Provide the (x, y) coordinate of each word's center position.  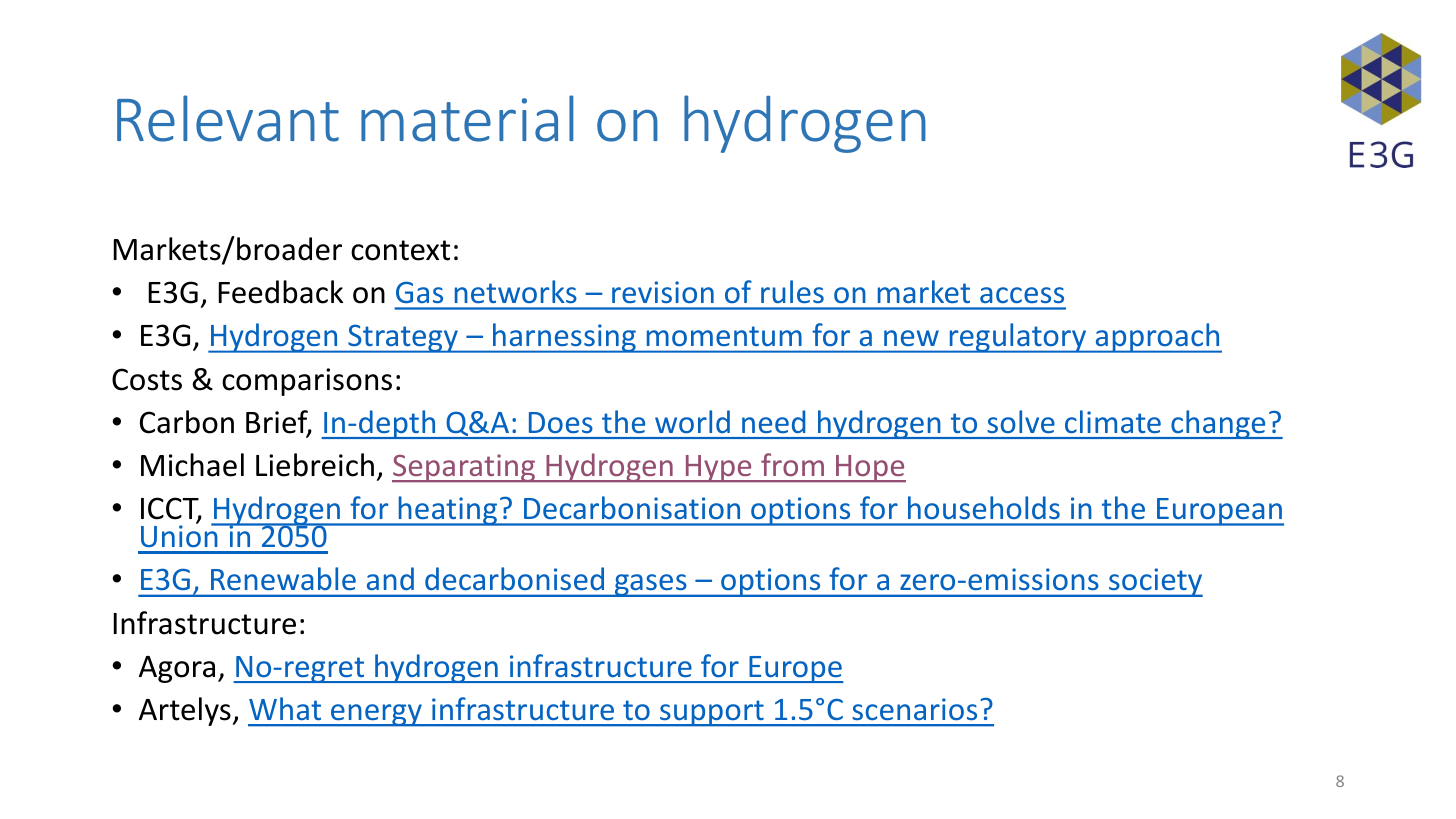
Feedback (280, 292)
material (467, 118)
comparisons (307, 382)
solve (1021, 421)
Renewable (283, 578)
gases (650, 585)
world (692, 421)
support (712, 713)
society (1155, 582)
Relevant (228, 118)
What (285, 708)
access (1022, 295)
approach (1157, 338)
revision (663, 292)
